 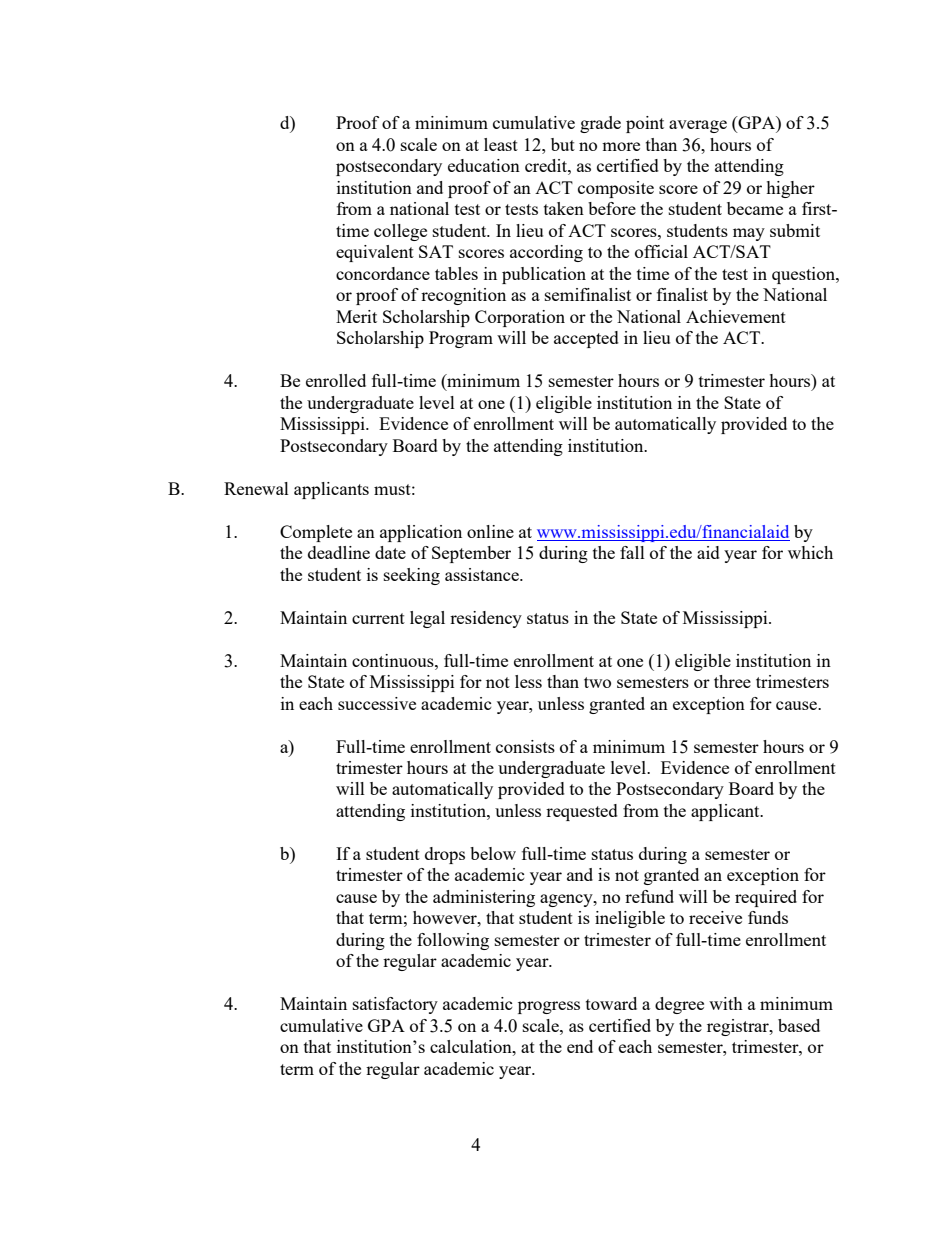 What do you see at coordinates (810, 552) in the screenshot?
I see `which` at bounding box center [810, 552].
